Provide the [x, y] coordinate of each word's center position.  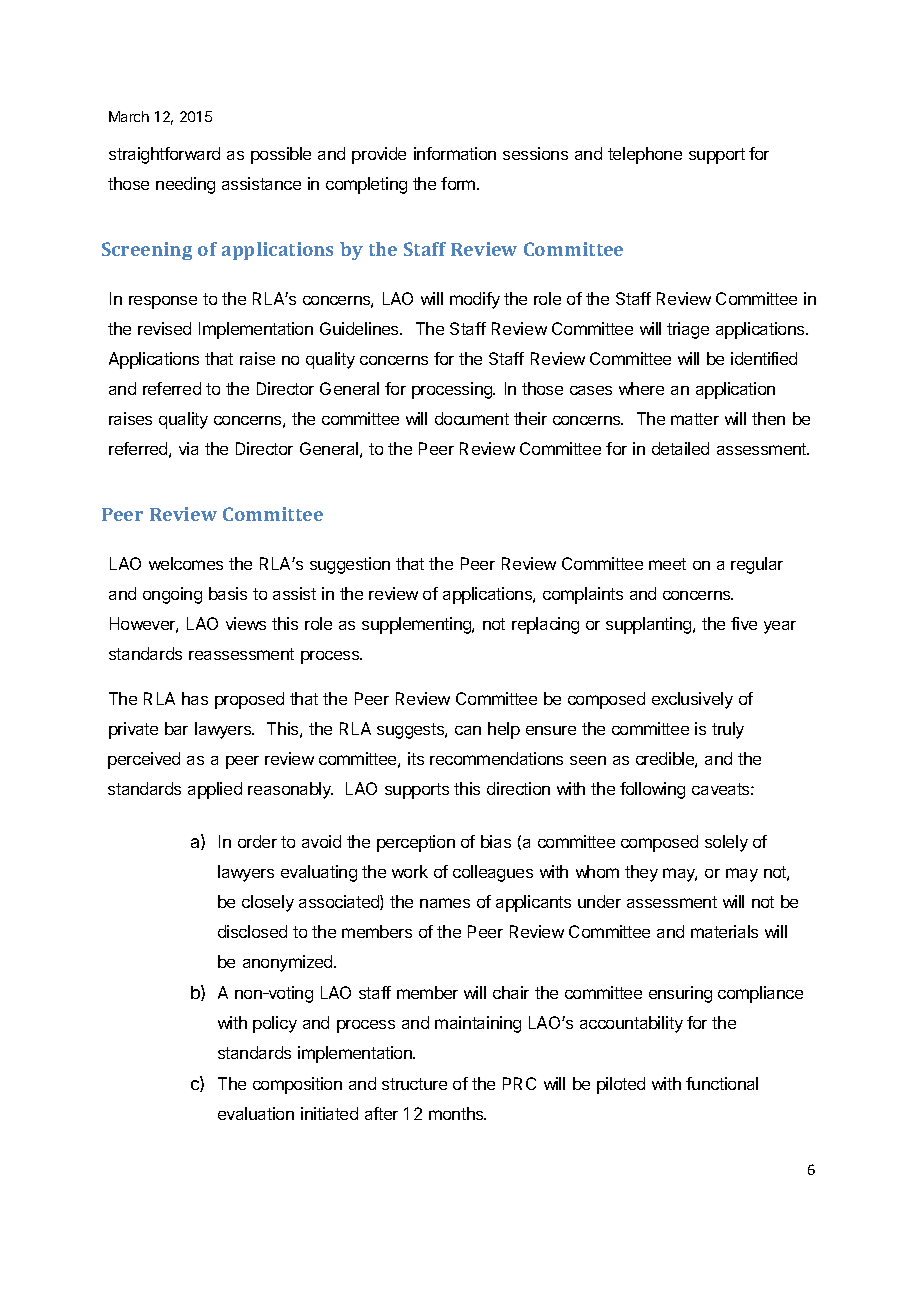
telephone [645, 155]
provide [379, 155]
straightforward [164, 155]
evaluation [256, 1113]
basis [228, 593]
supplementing [417, 625]
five [744, 623]
